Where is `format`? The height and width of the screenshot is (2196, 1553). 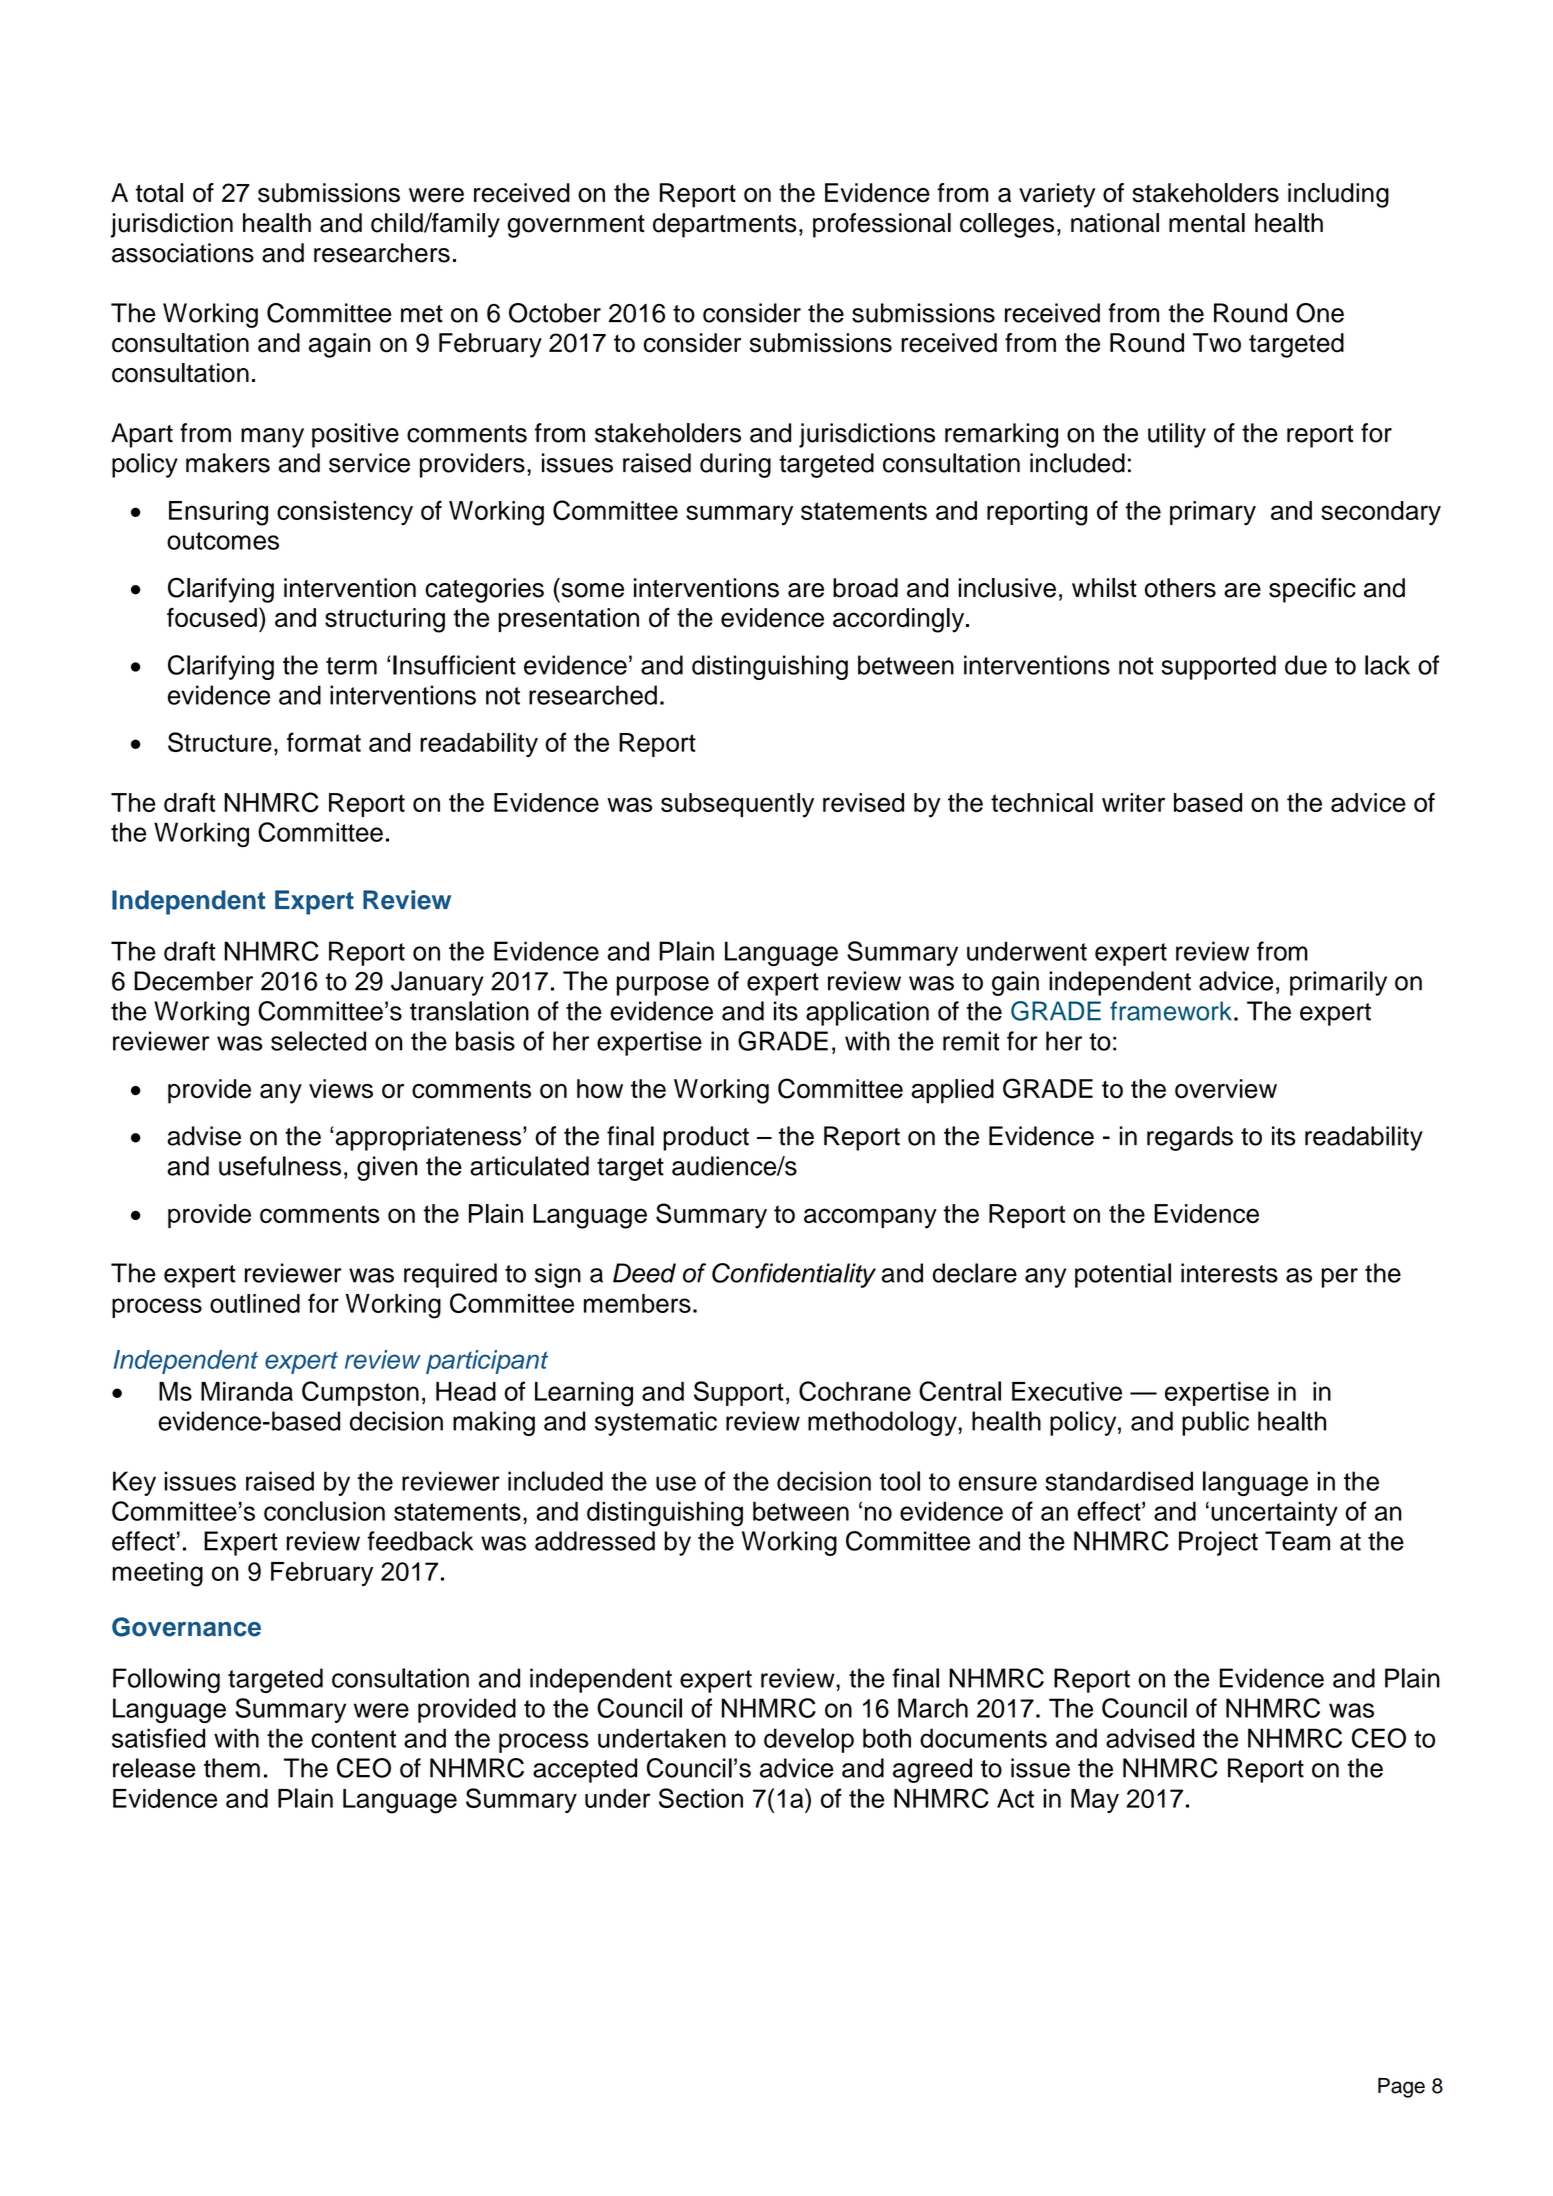
format is located at coordinates (324, 742).
